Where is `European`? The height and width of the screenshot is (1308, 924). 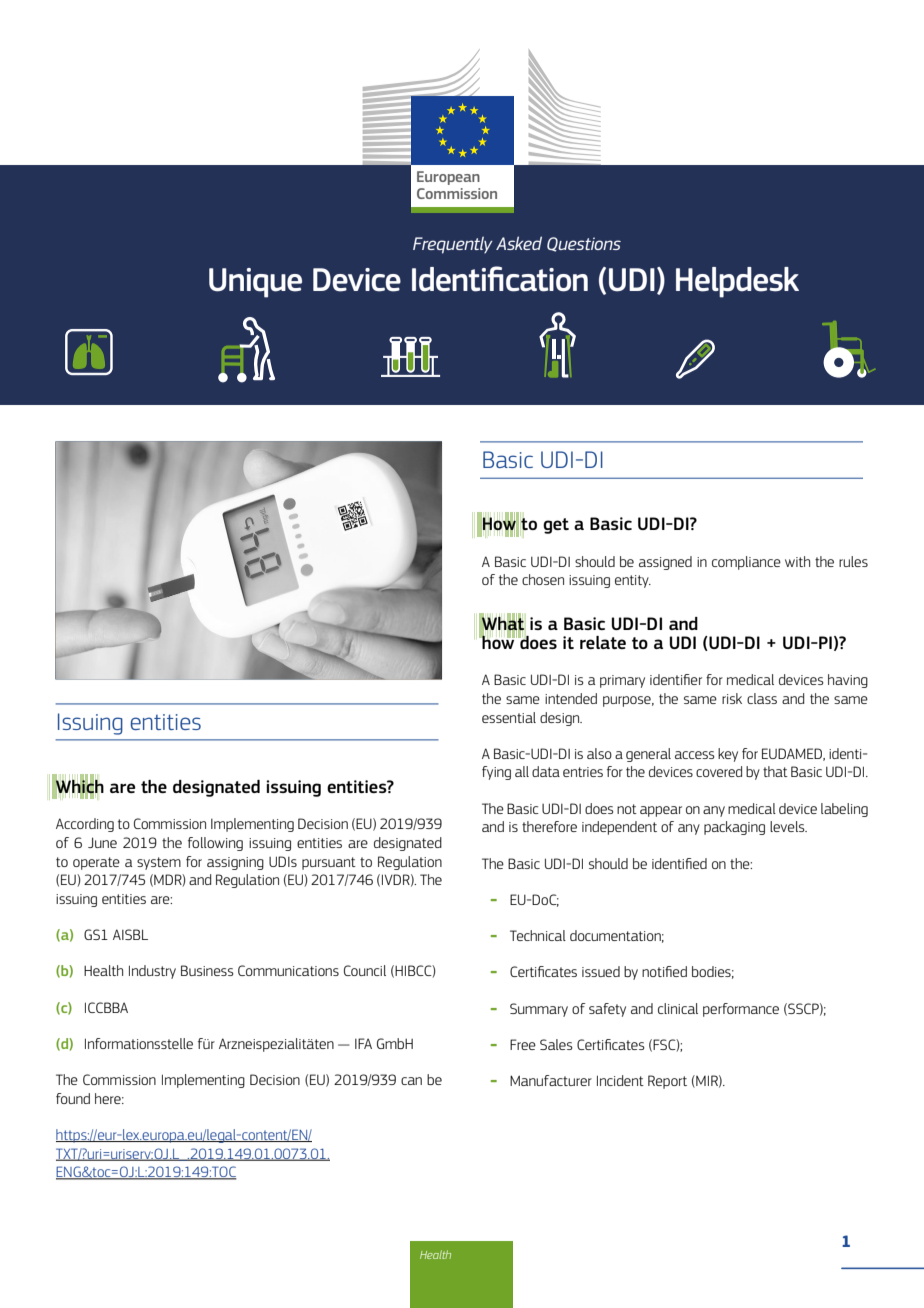 European is located at coordinates (448, 178).
